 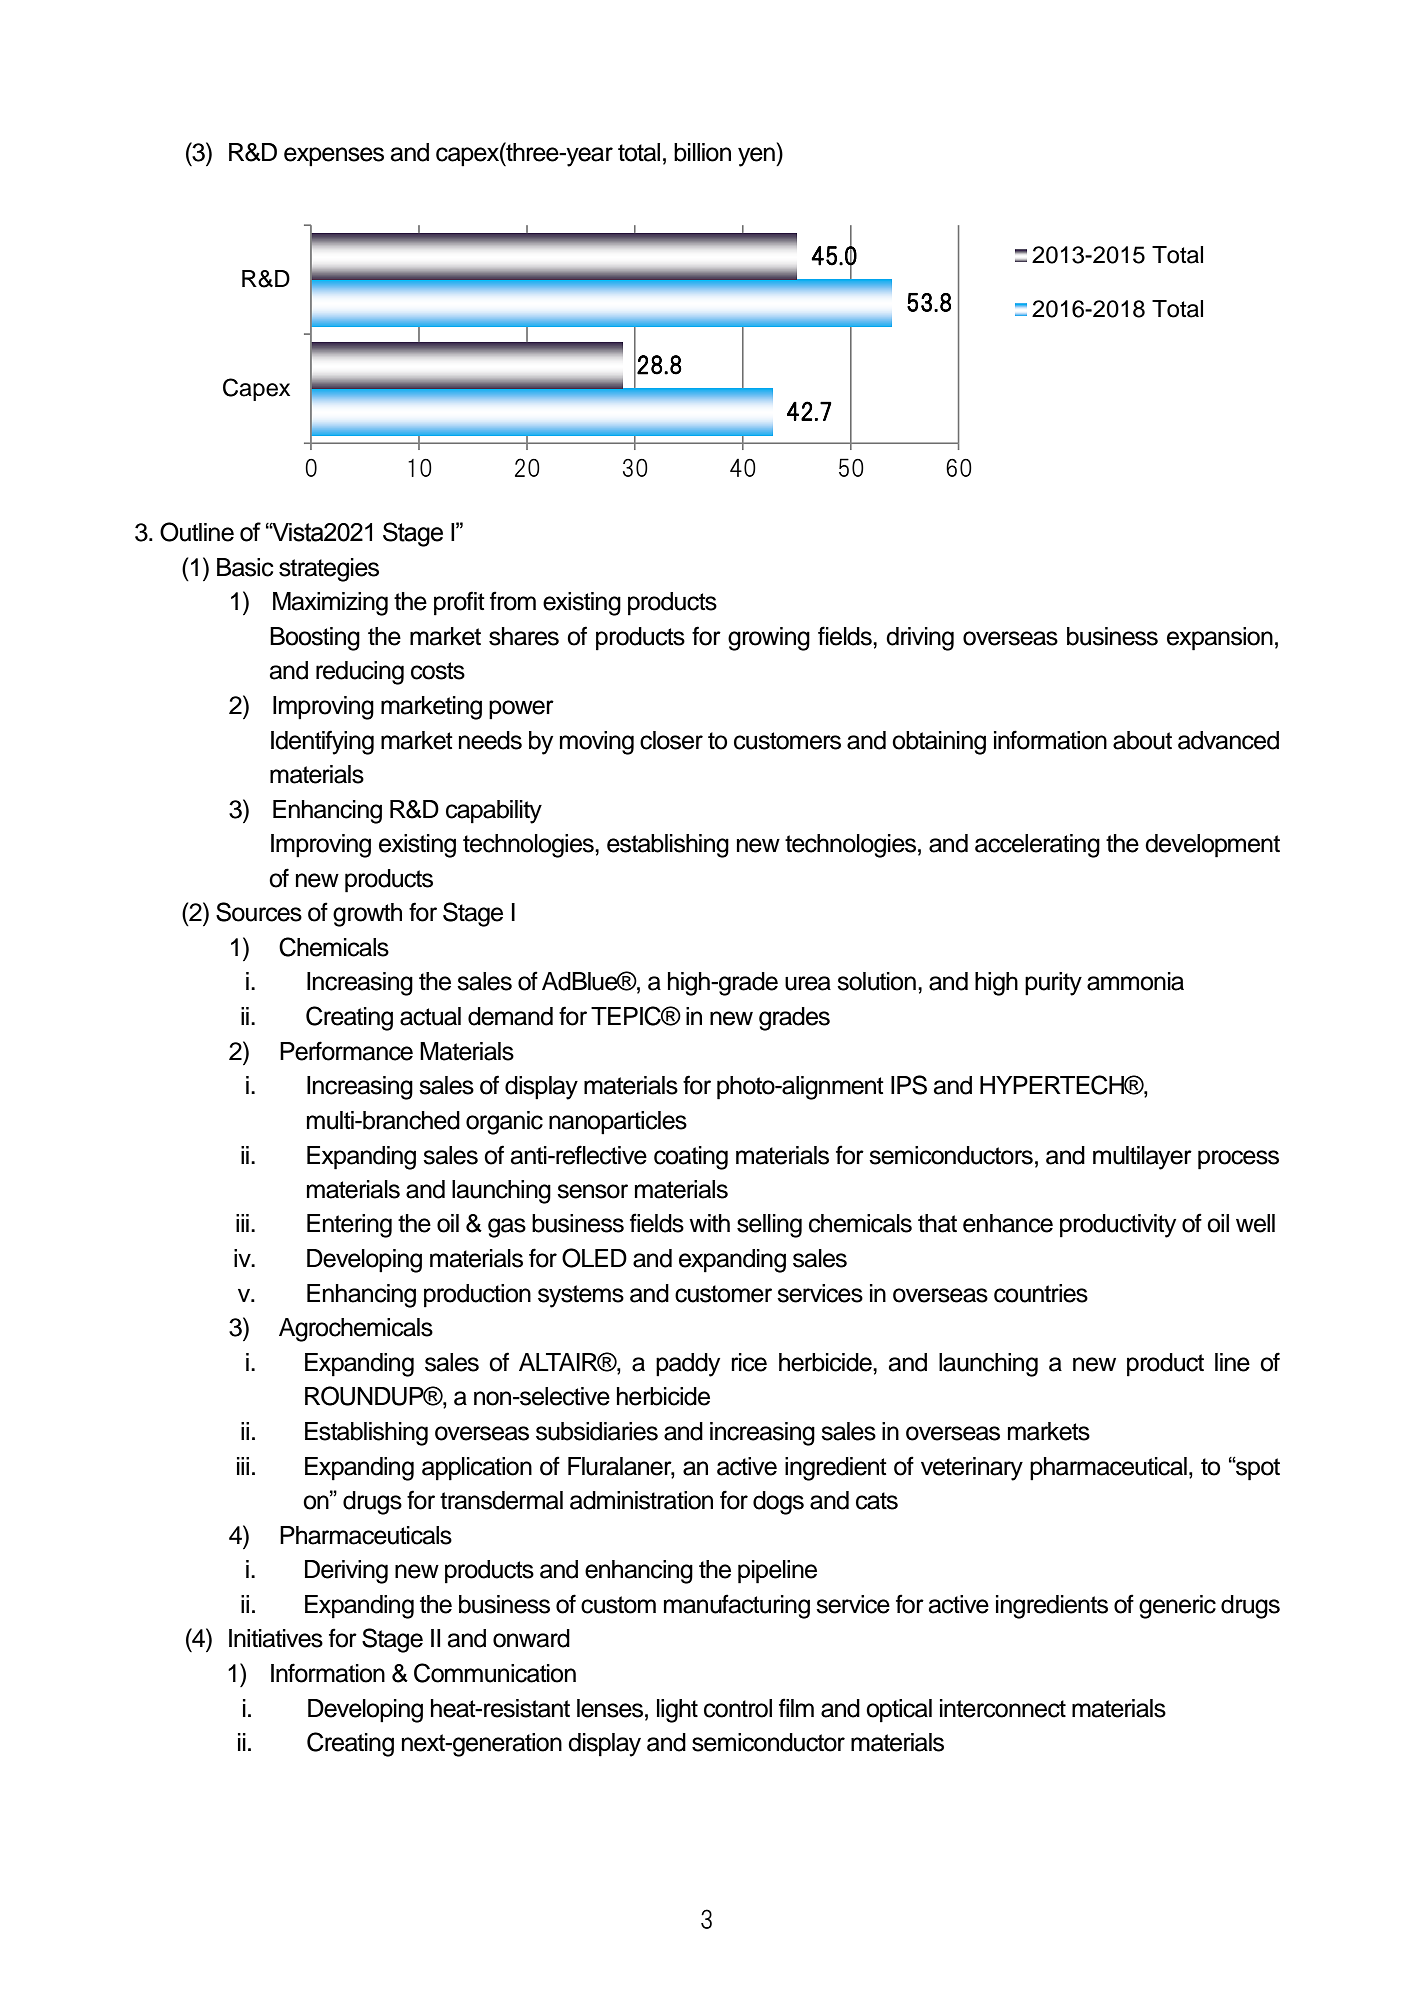 What do you see at coordinates (1142, 740) in the page?
I see `about` at bounding box center [1142, 740].
